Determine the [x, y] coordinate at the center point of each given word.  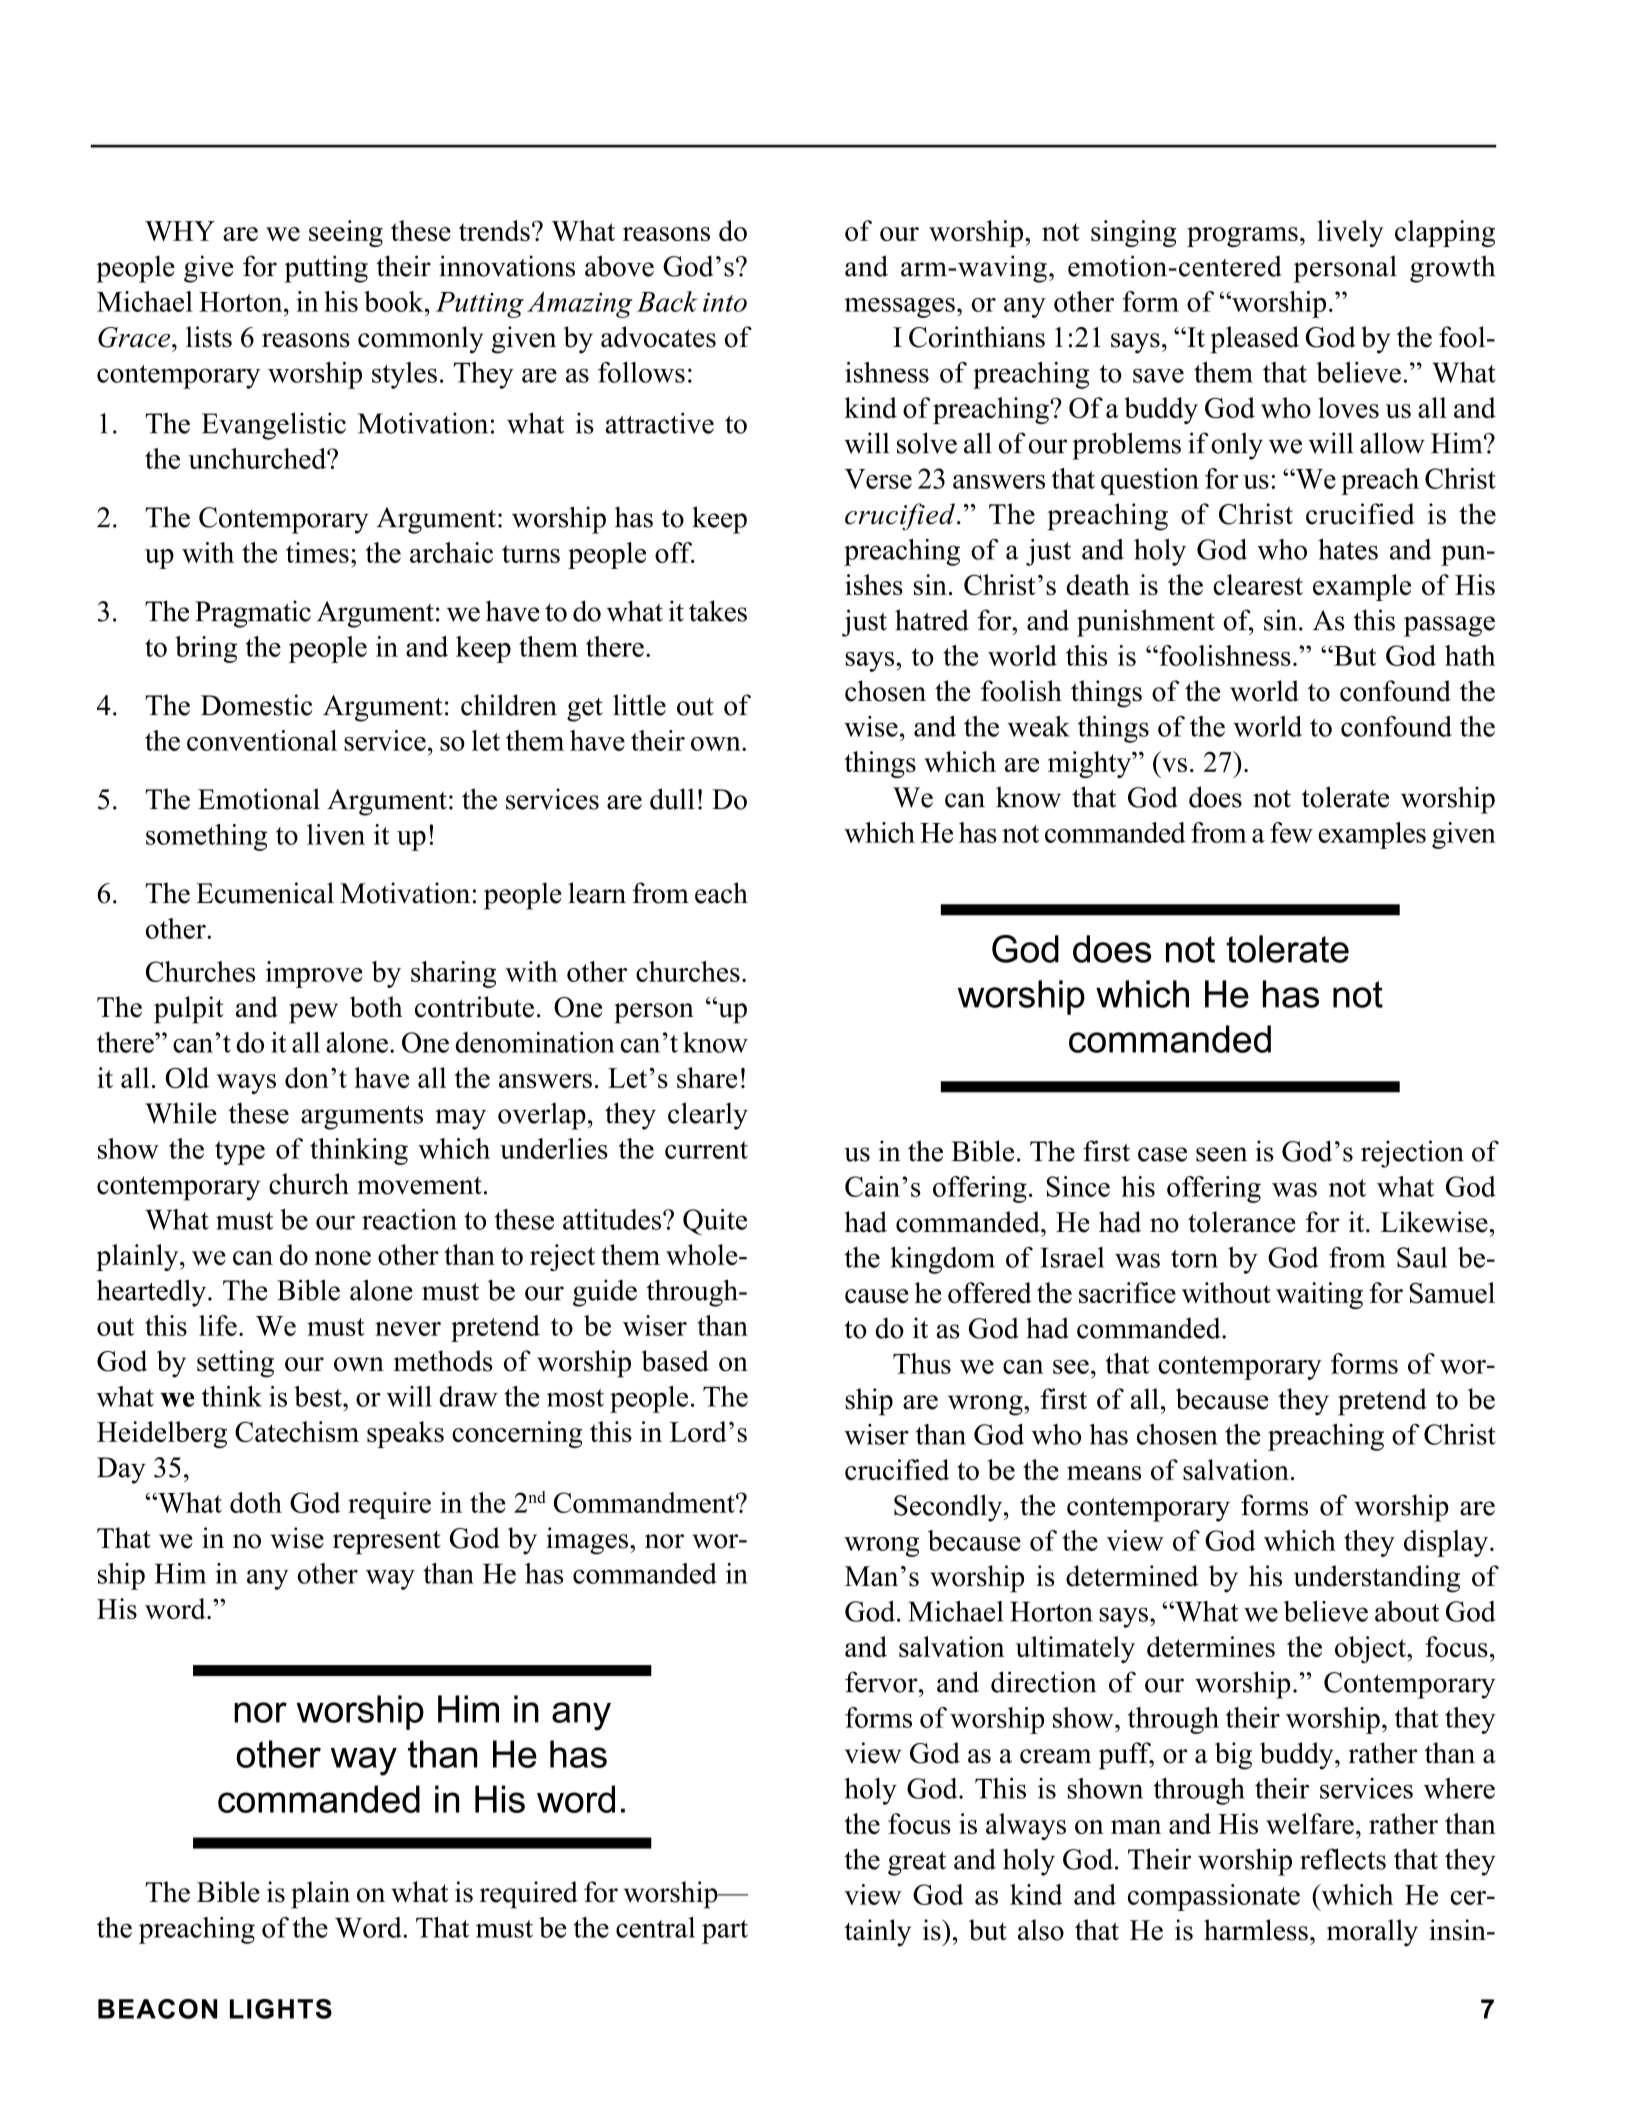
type [240, 1153]
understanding [1377, 1579]
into [725, 302]
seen [1221, 1154]
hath [1470, 655]
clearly [708, 1116]
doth [256, 1502]
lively [1350, 233]
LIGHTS [281, 2009]
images [587, 1541]
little [639, 705]
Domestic [257, 705]
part [725, 1932]
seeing [346, 233]
